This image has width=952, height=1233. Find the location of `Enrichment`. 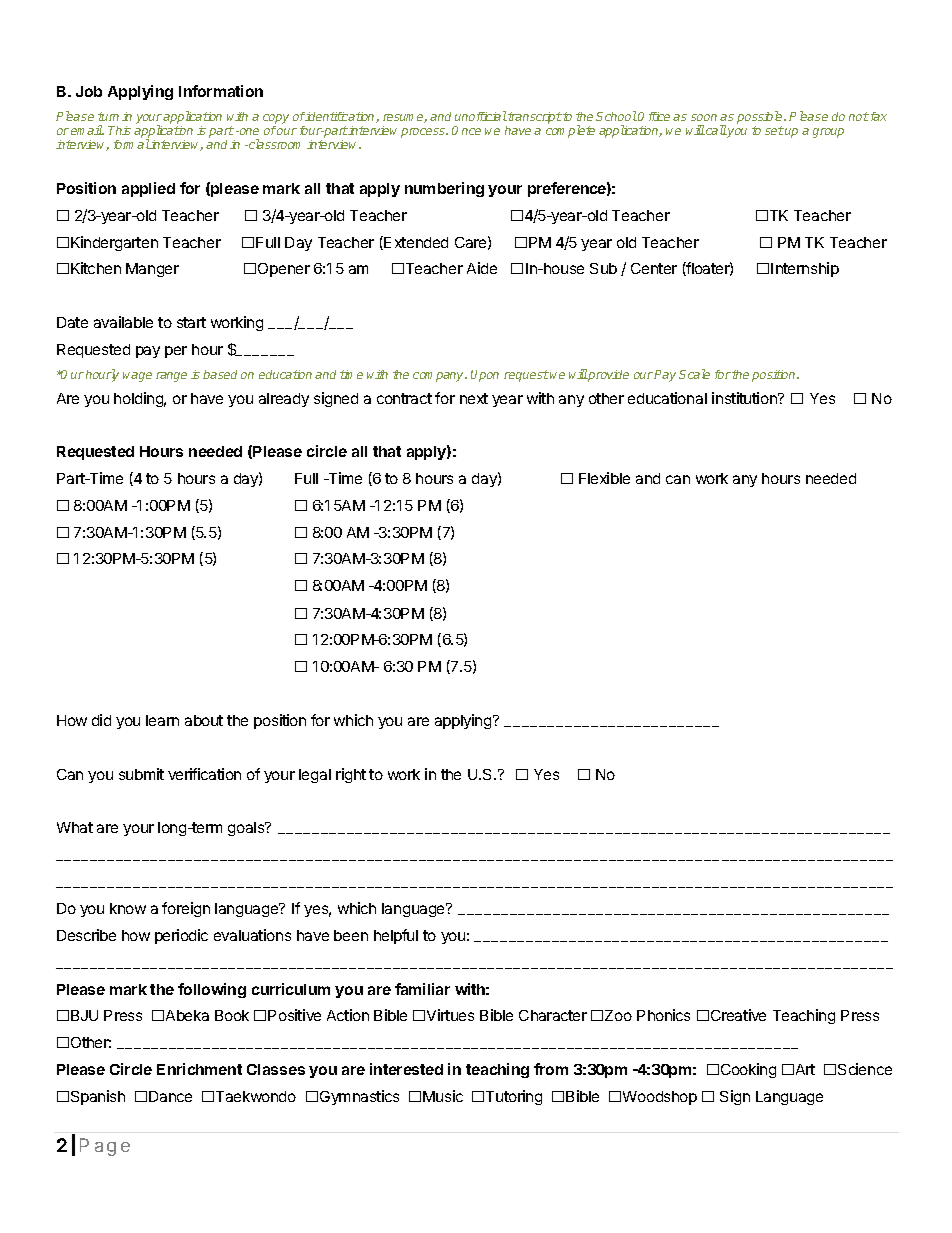

Enrichment is located at coordinates (199, 1069).
